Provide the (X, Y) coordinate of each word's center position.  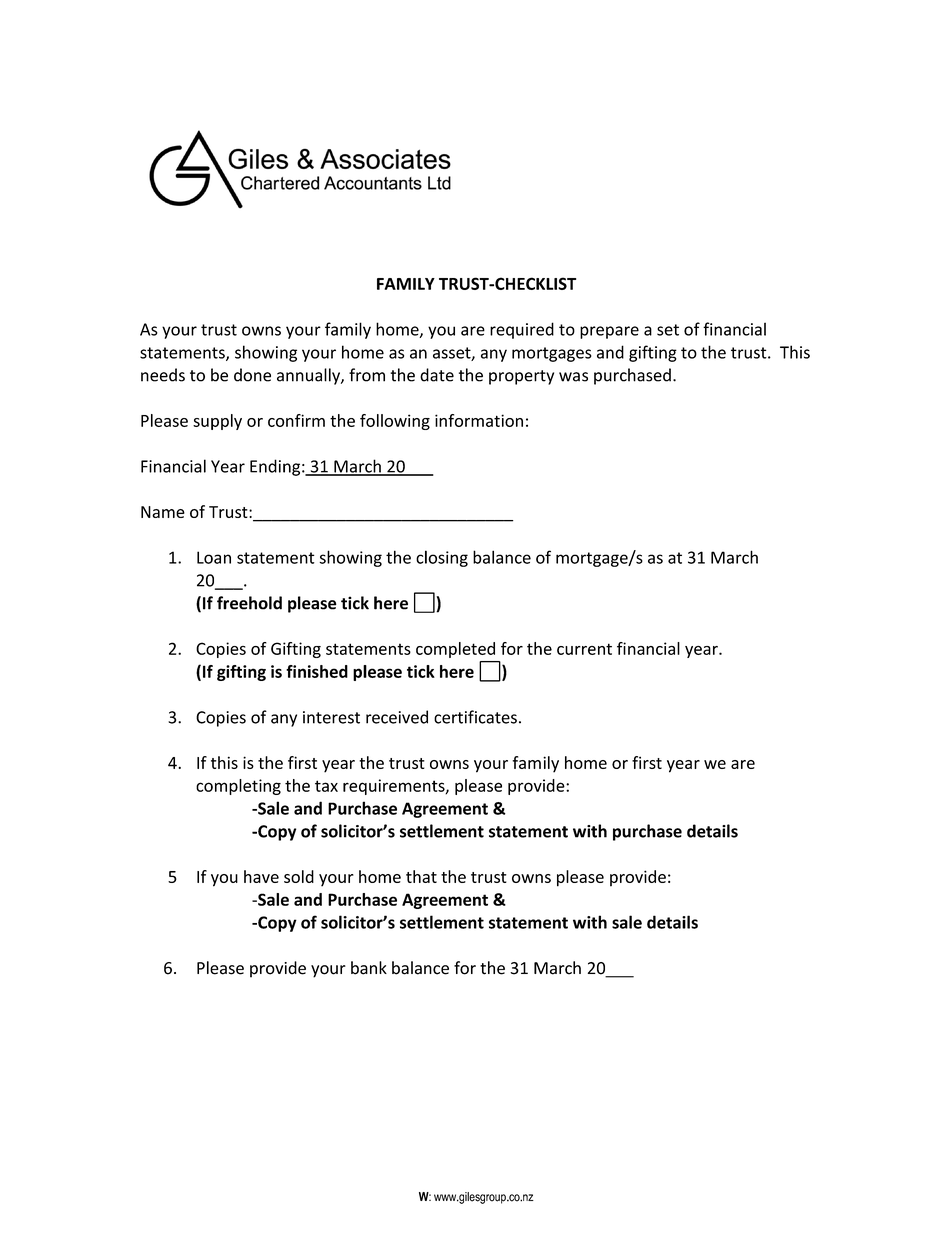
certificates (475, 717)
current (584, 649)
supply (217, 422)
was (573, 377)
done (252, 375)
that (421, 876)
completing (238, 787)
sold (299, 876)
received (397, 717)
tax (326, 786)
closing (442, 558)
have (261, 876)
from (367, 375)
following (395, 422)
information (479, 420)
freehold (249, 603)
